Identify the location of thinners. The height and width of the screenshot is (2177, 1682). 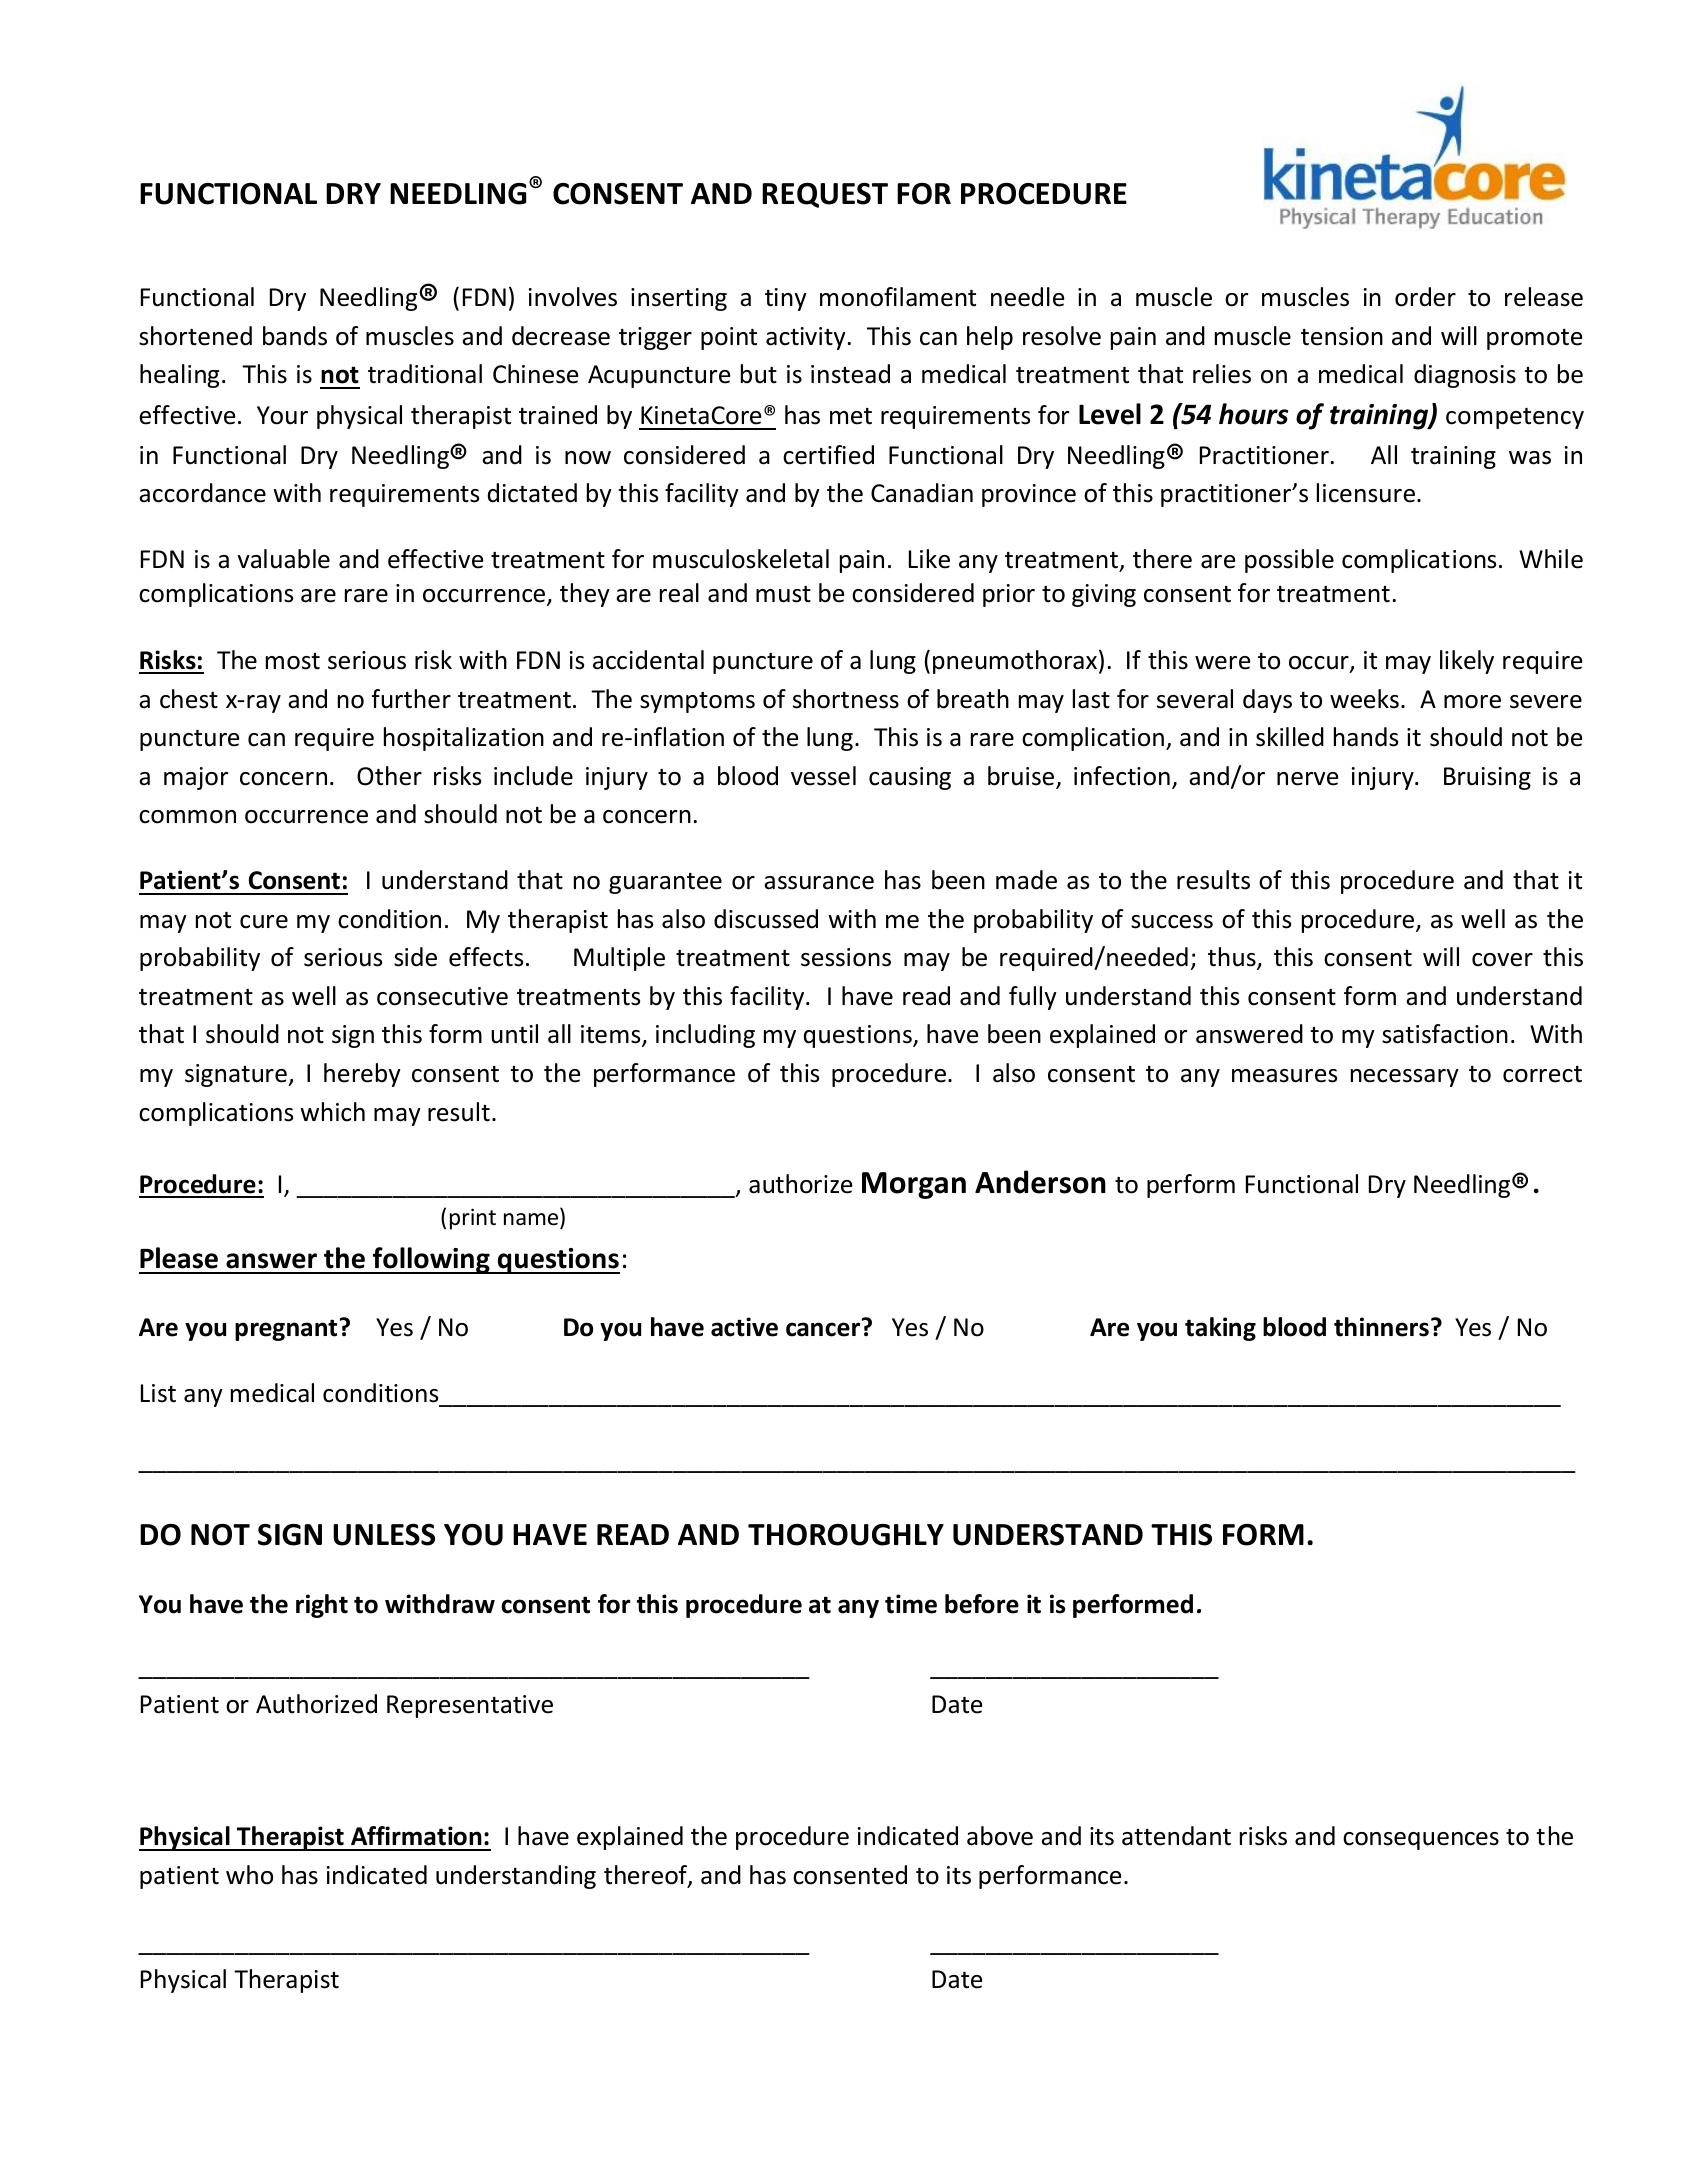
(1381, 1327).
